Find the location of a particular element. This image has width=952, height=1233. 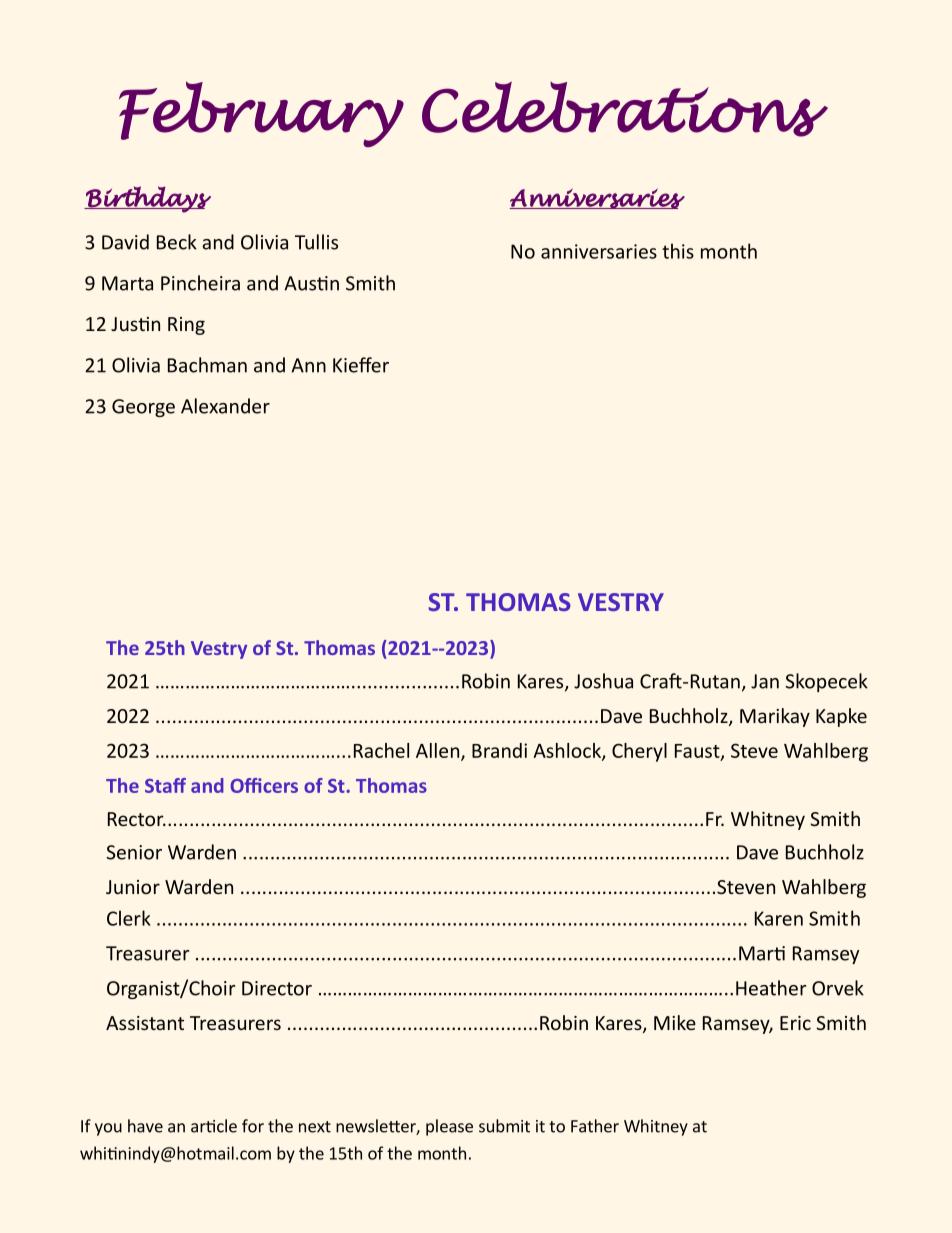

Allen is located at coordinates (439, 751).
